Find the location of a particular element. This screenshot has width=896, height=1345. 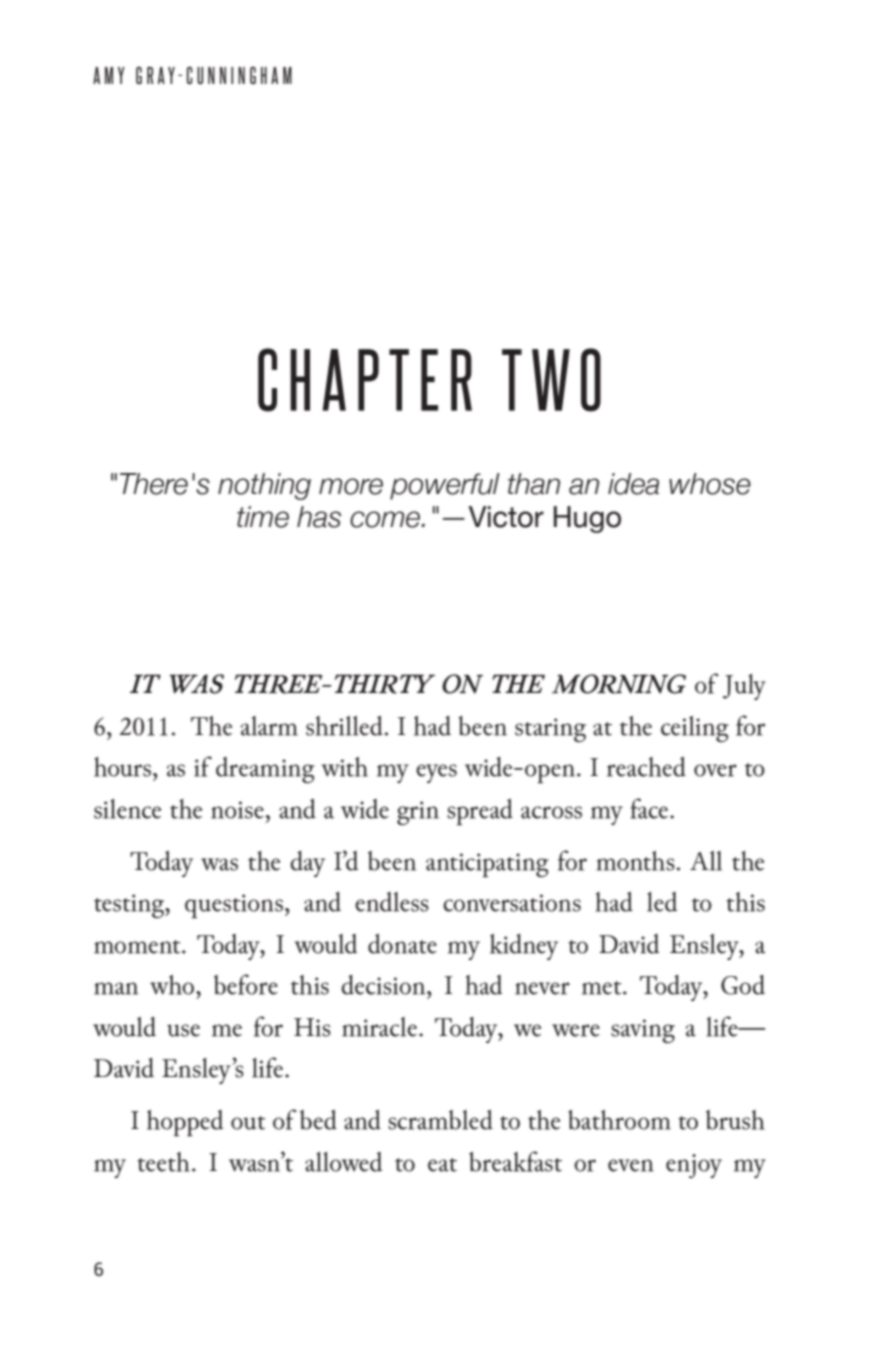

hours is located at coordinates (122, 767).
